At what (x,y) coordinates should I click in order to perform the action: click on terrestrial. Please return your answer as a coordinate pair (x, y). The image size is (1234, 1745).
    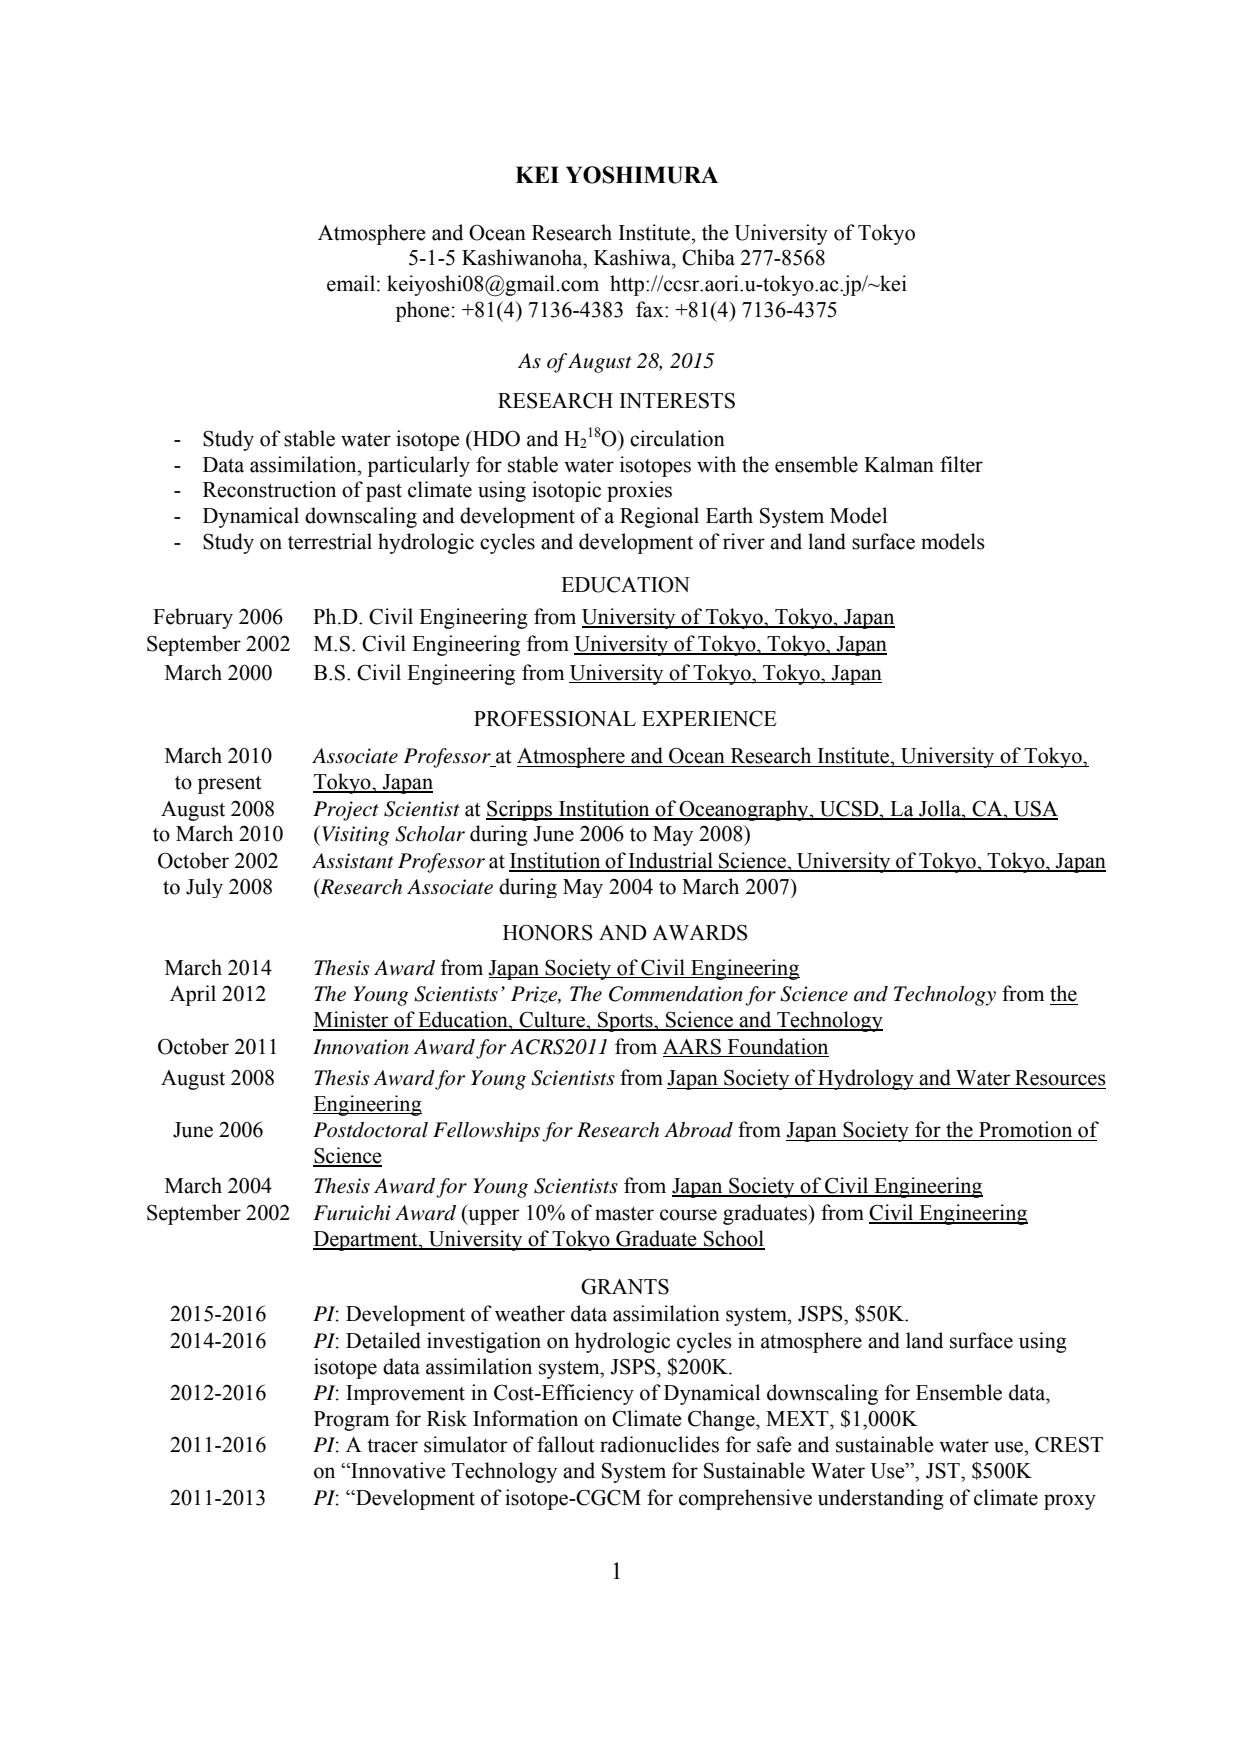
    Looking at the image, I should click on (330, 541).
